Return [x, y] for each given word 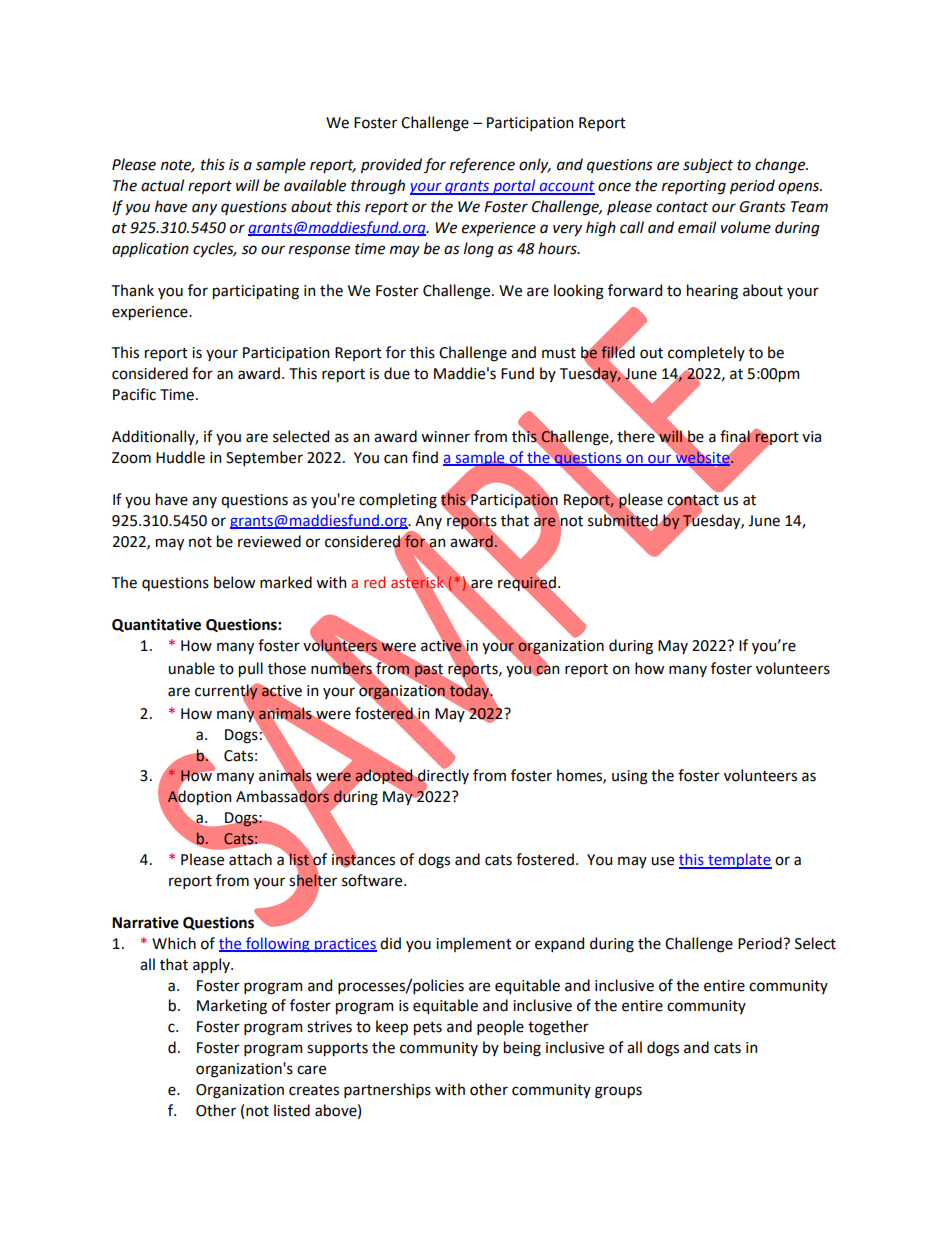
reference [482, 166]
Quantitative [156, 625]
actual [162, 185]
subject [708, 165]
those [287, 668]
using [630, 777]
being [522, 1049]
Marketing [232, 1007]
